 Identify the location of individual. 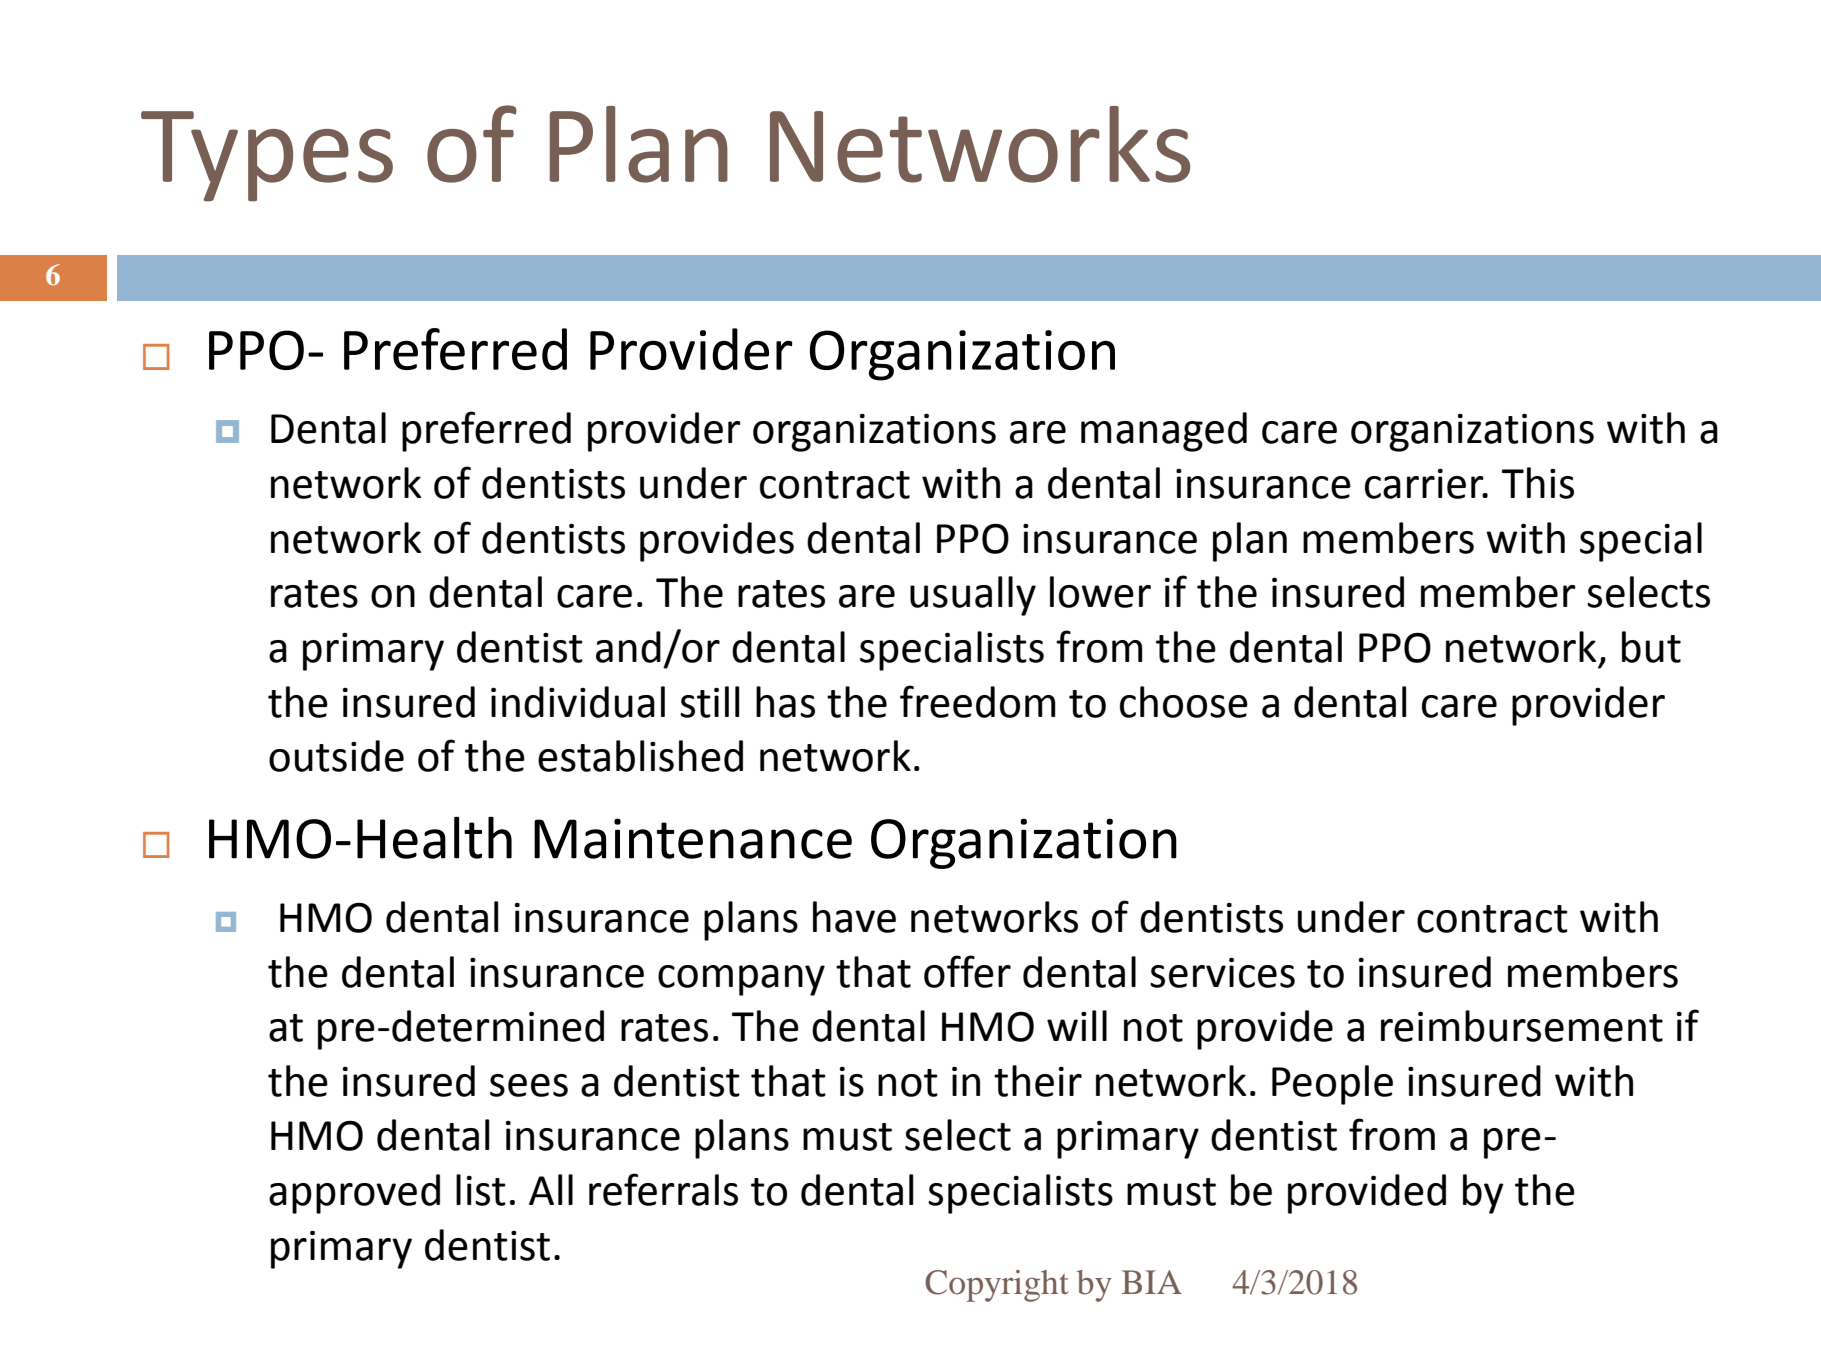
(578, 702).
